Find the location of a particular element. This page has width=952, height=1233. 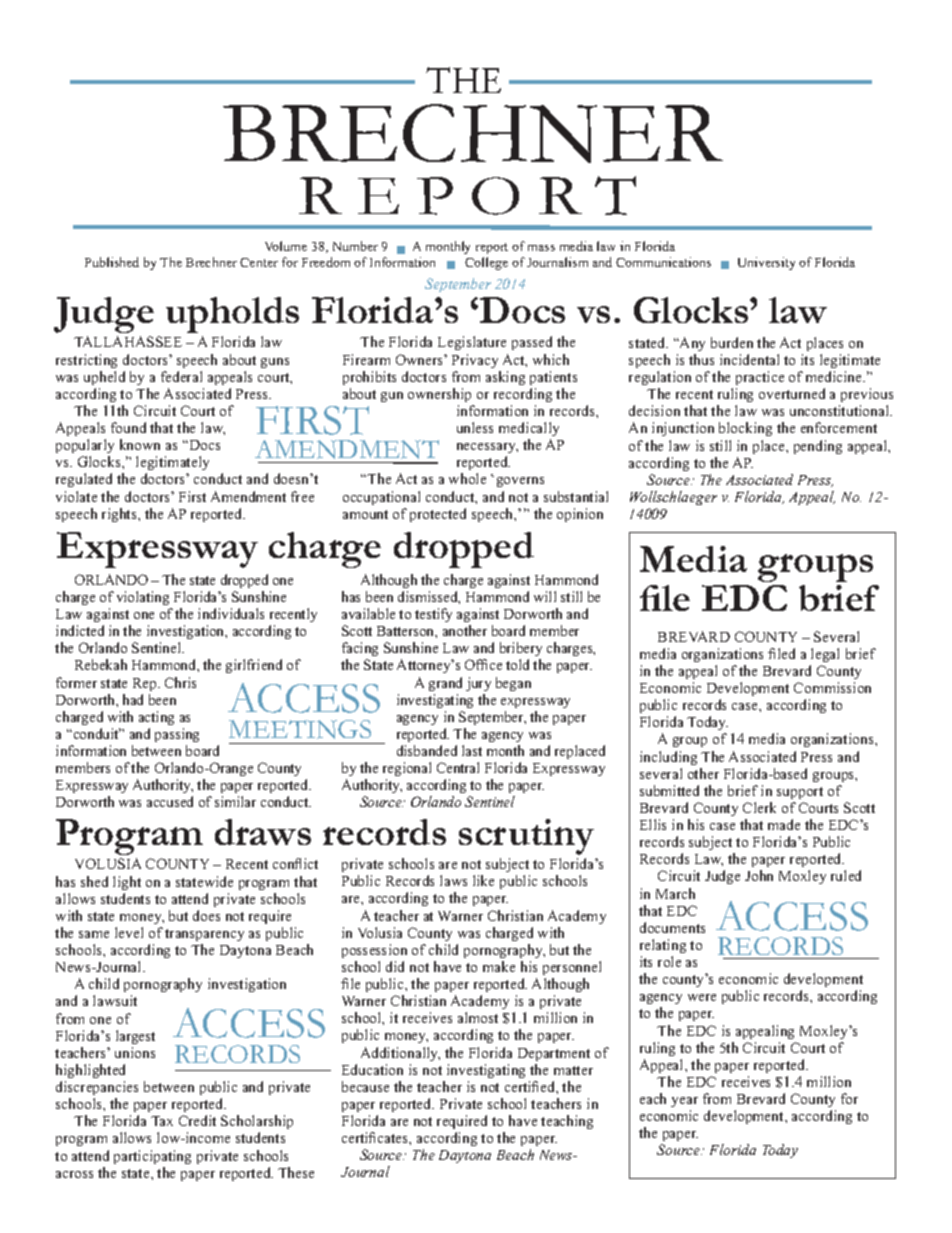

Center is located at coordinates (259, 262).
